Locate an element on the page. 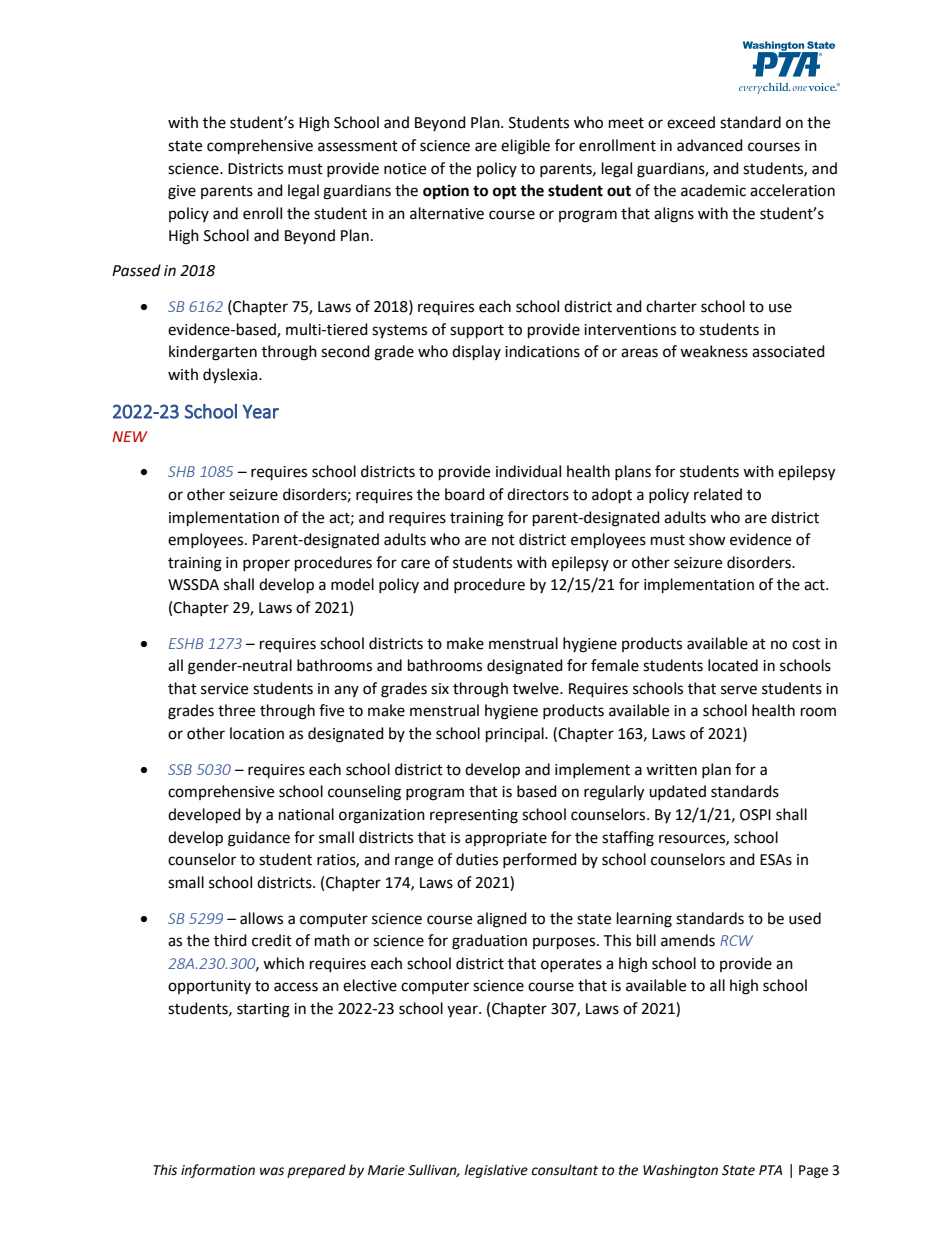 This document has width=952, height=1233. advanced is located at coordinates (710, 145).
